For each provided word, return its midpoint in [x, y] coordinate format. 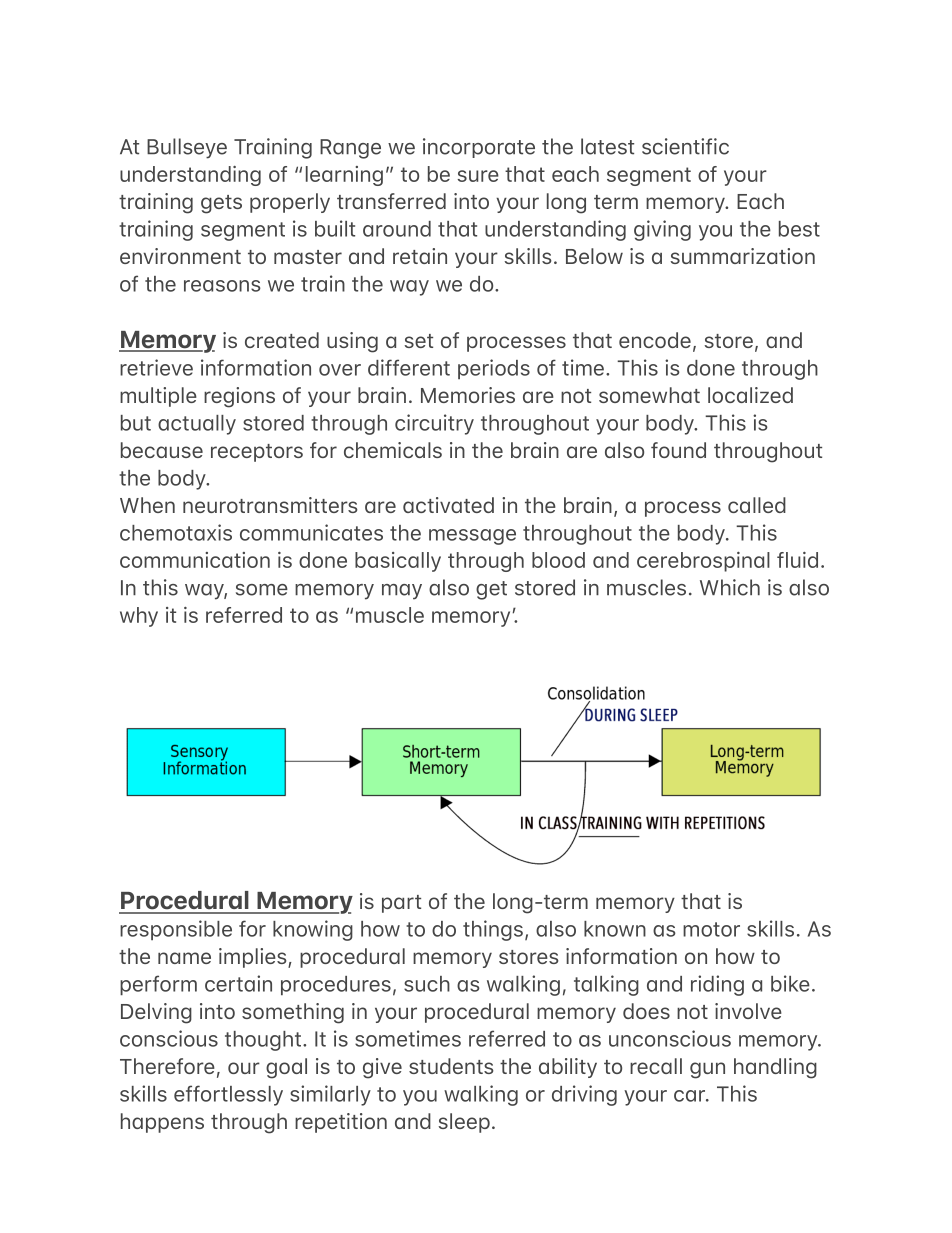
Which [730, 587]
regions [239, 397]
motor [711, 929]
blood [558, 560]
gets [221, 204]
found [678, 450]
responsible [176, 930]
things [493, 930]
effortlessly [228, 1095]
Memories [468, 395]
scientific [685, 146]
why [139, 617]
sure [478, 176]
